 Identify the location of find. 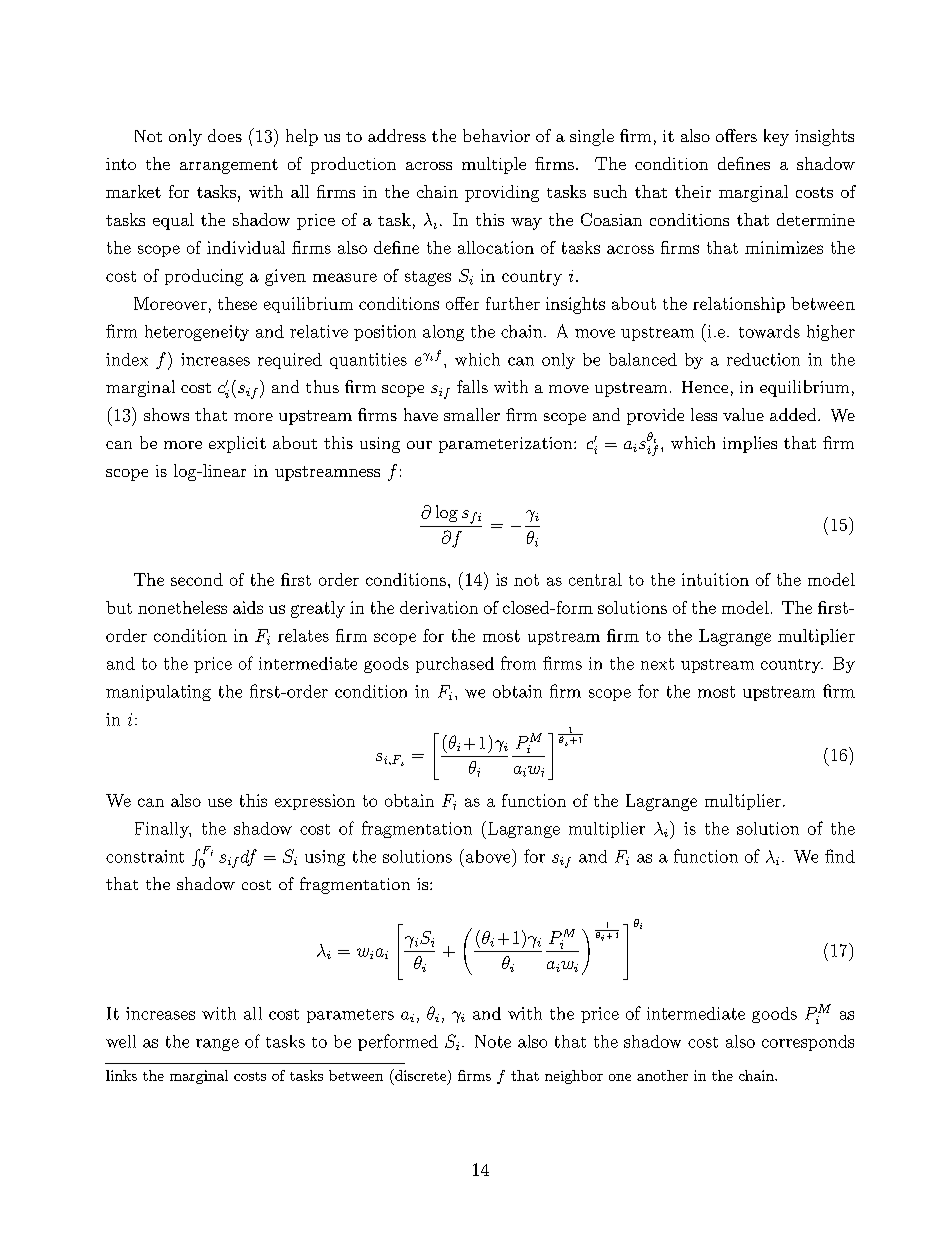
(840, 856).
